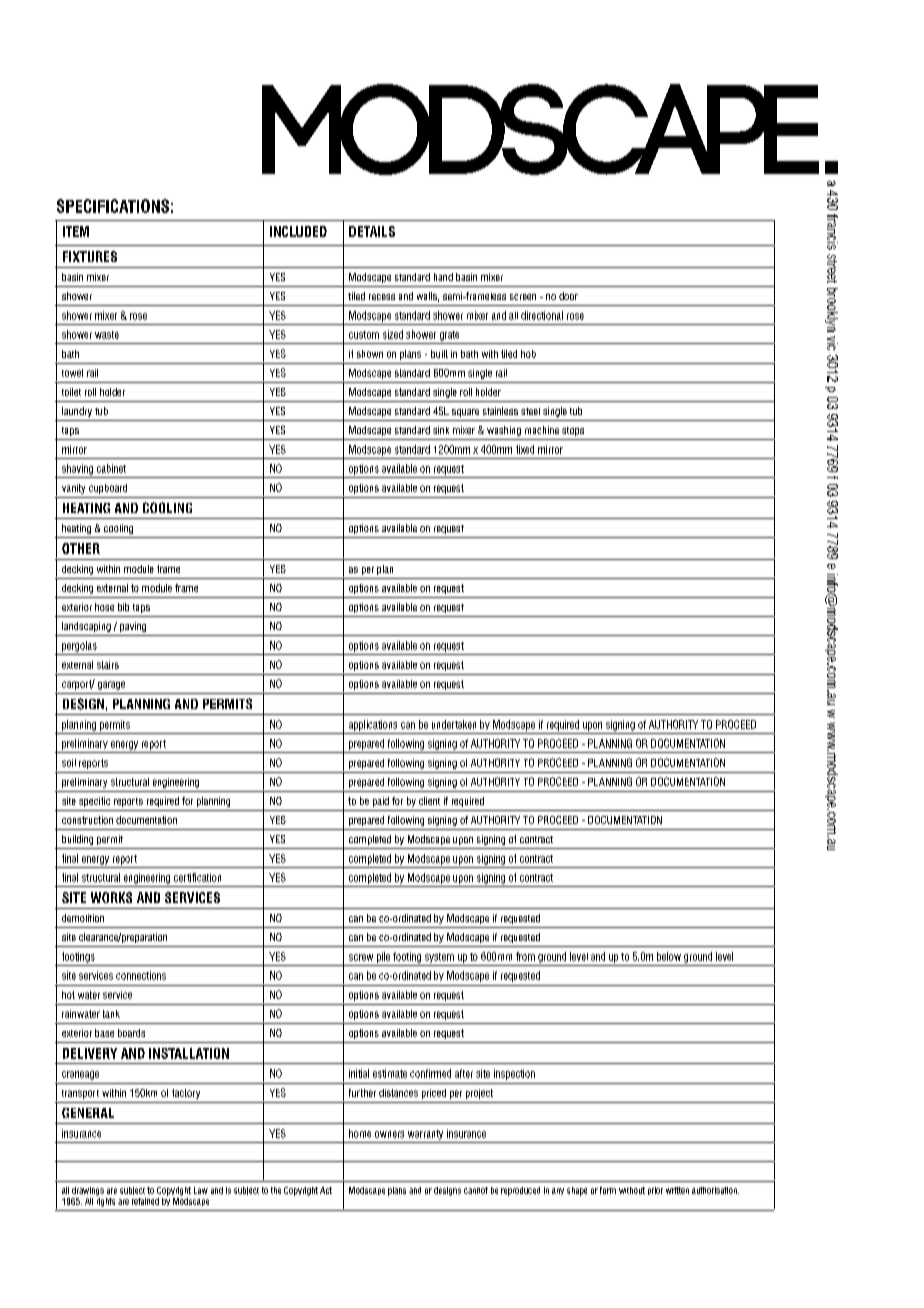 The height and width of the screenshot is (1308, 924). What do you see at coordinates (73, 489) in the screenshot?
I see `vanity` at bounding box center [73, 489].
